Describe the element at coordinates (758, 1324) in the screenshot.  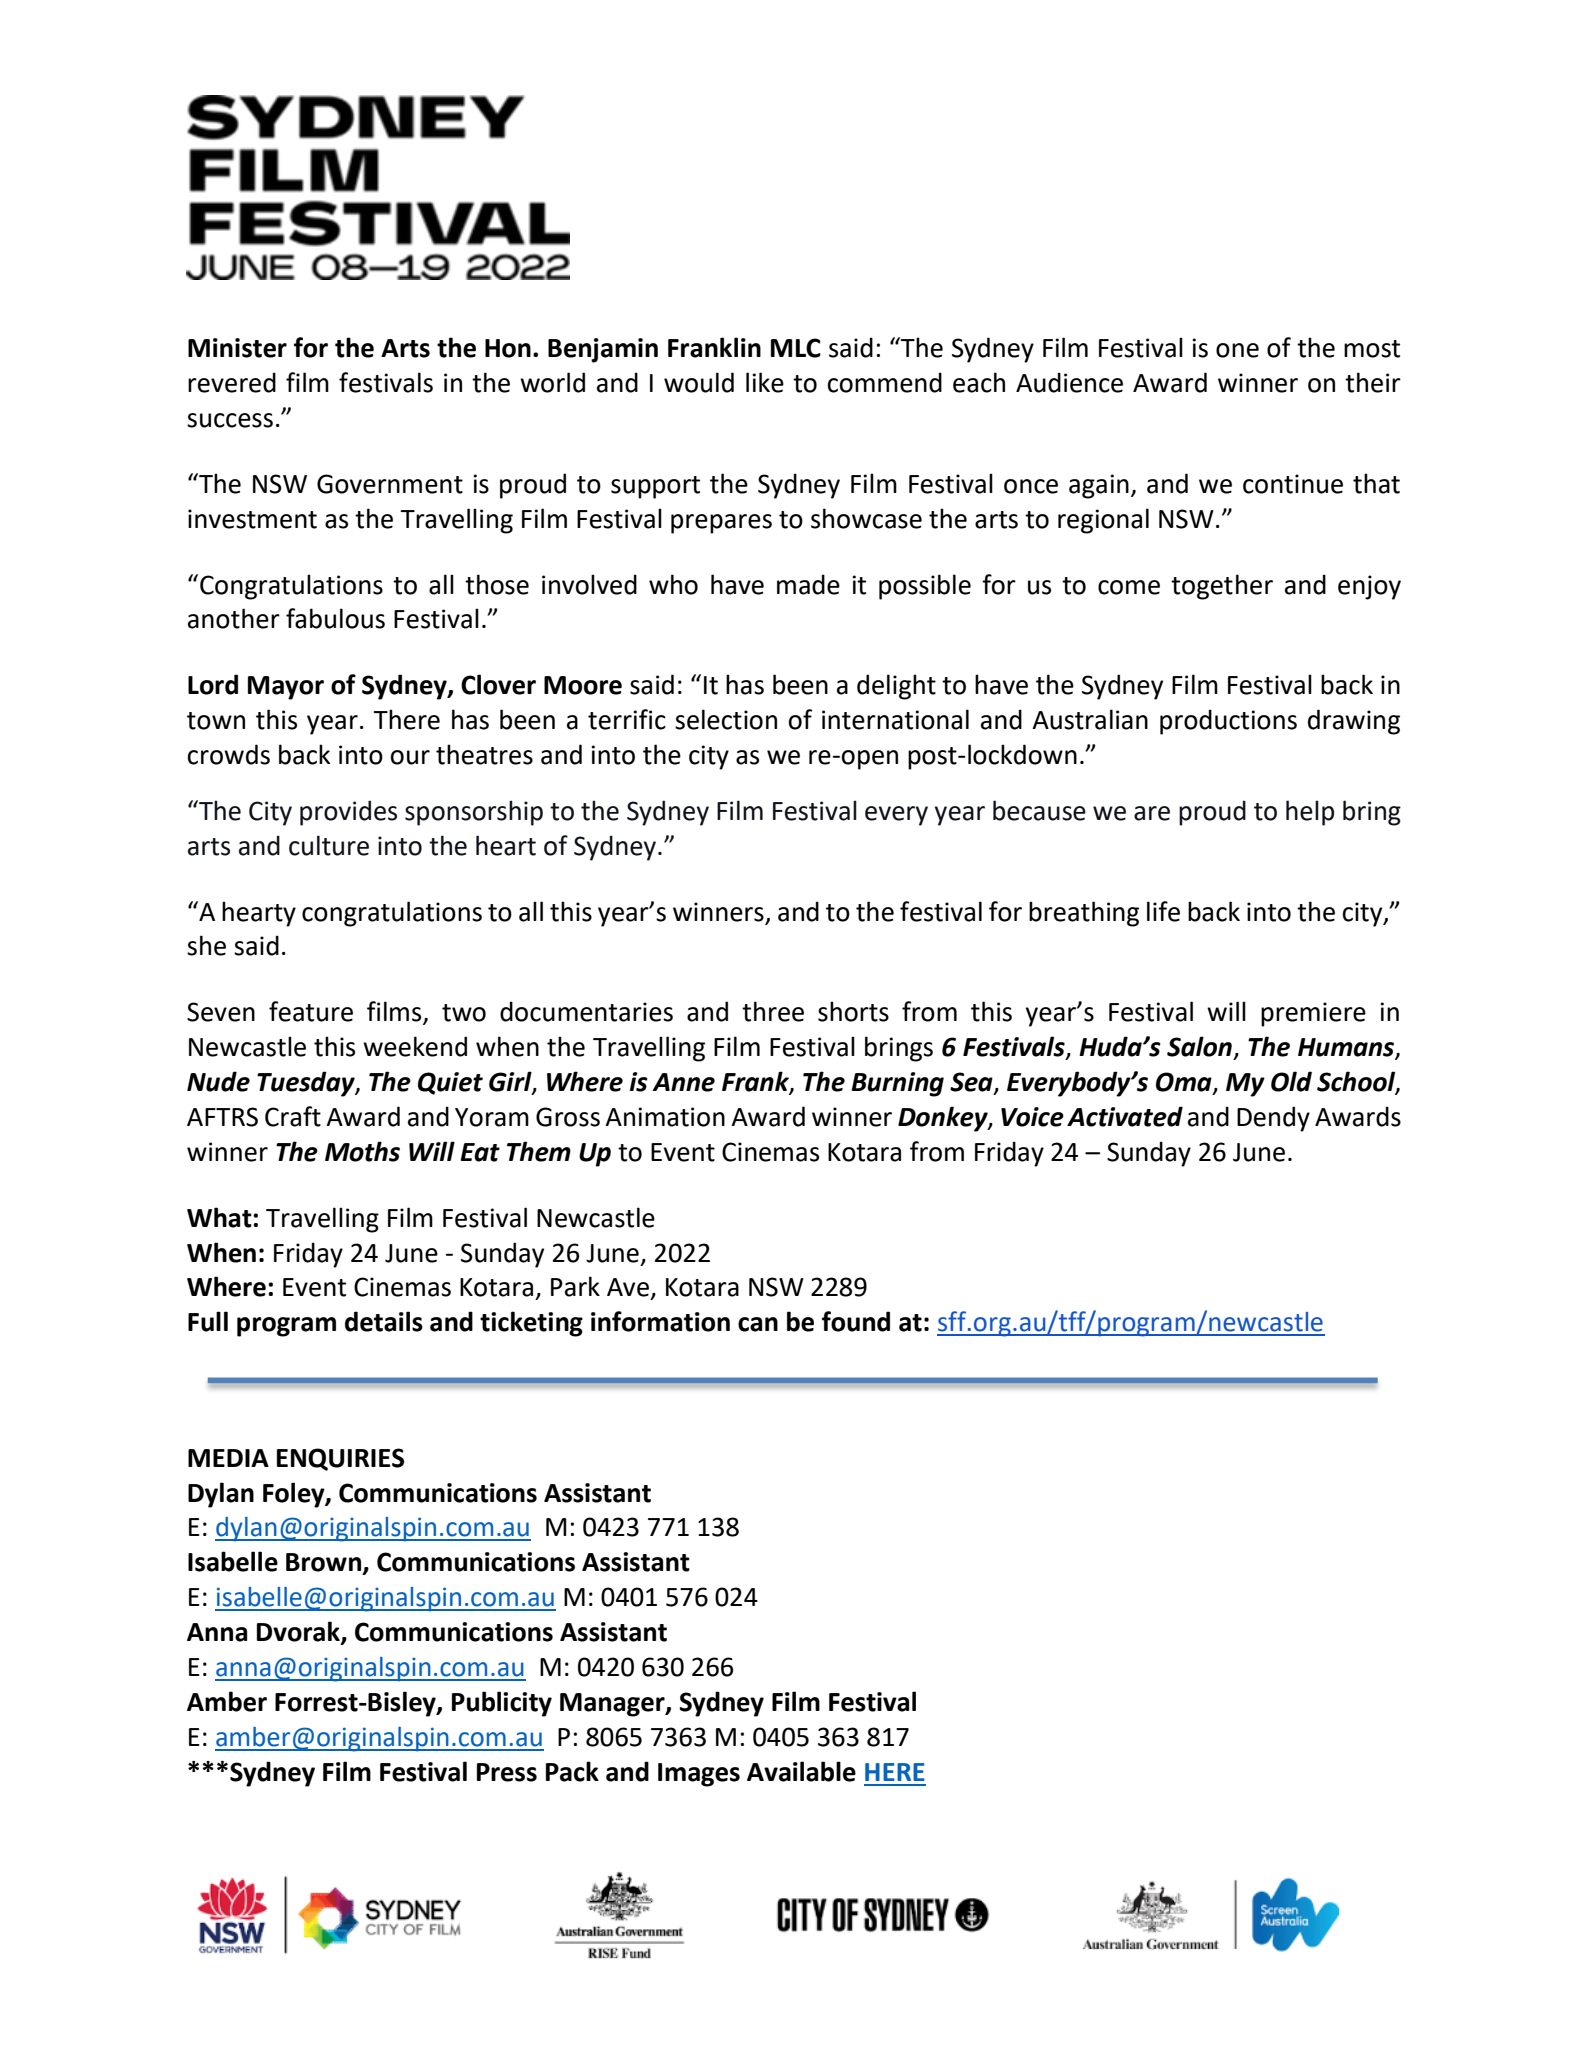
I see `can` at that location.
